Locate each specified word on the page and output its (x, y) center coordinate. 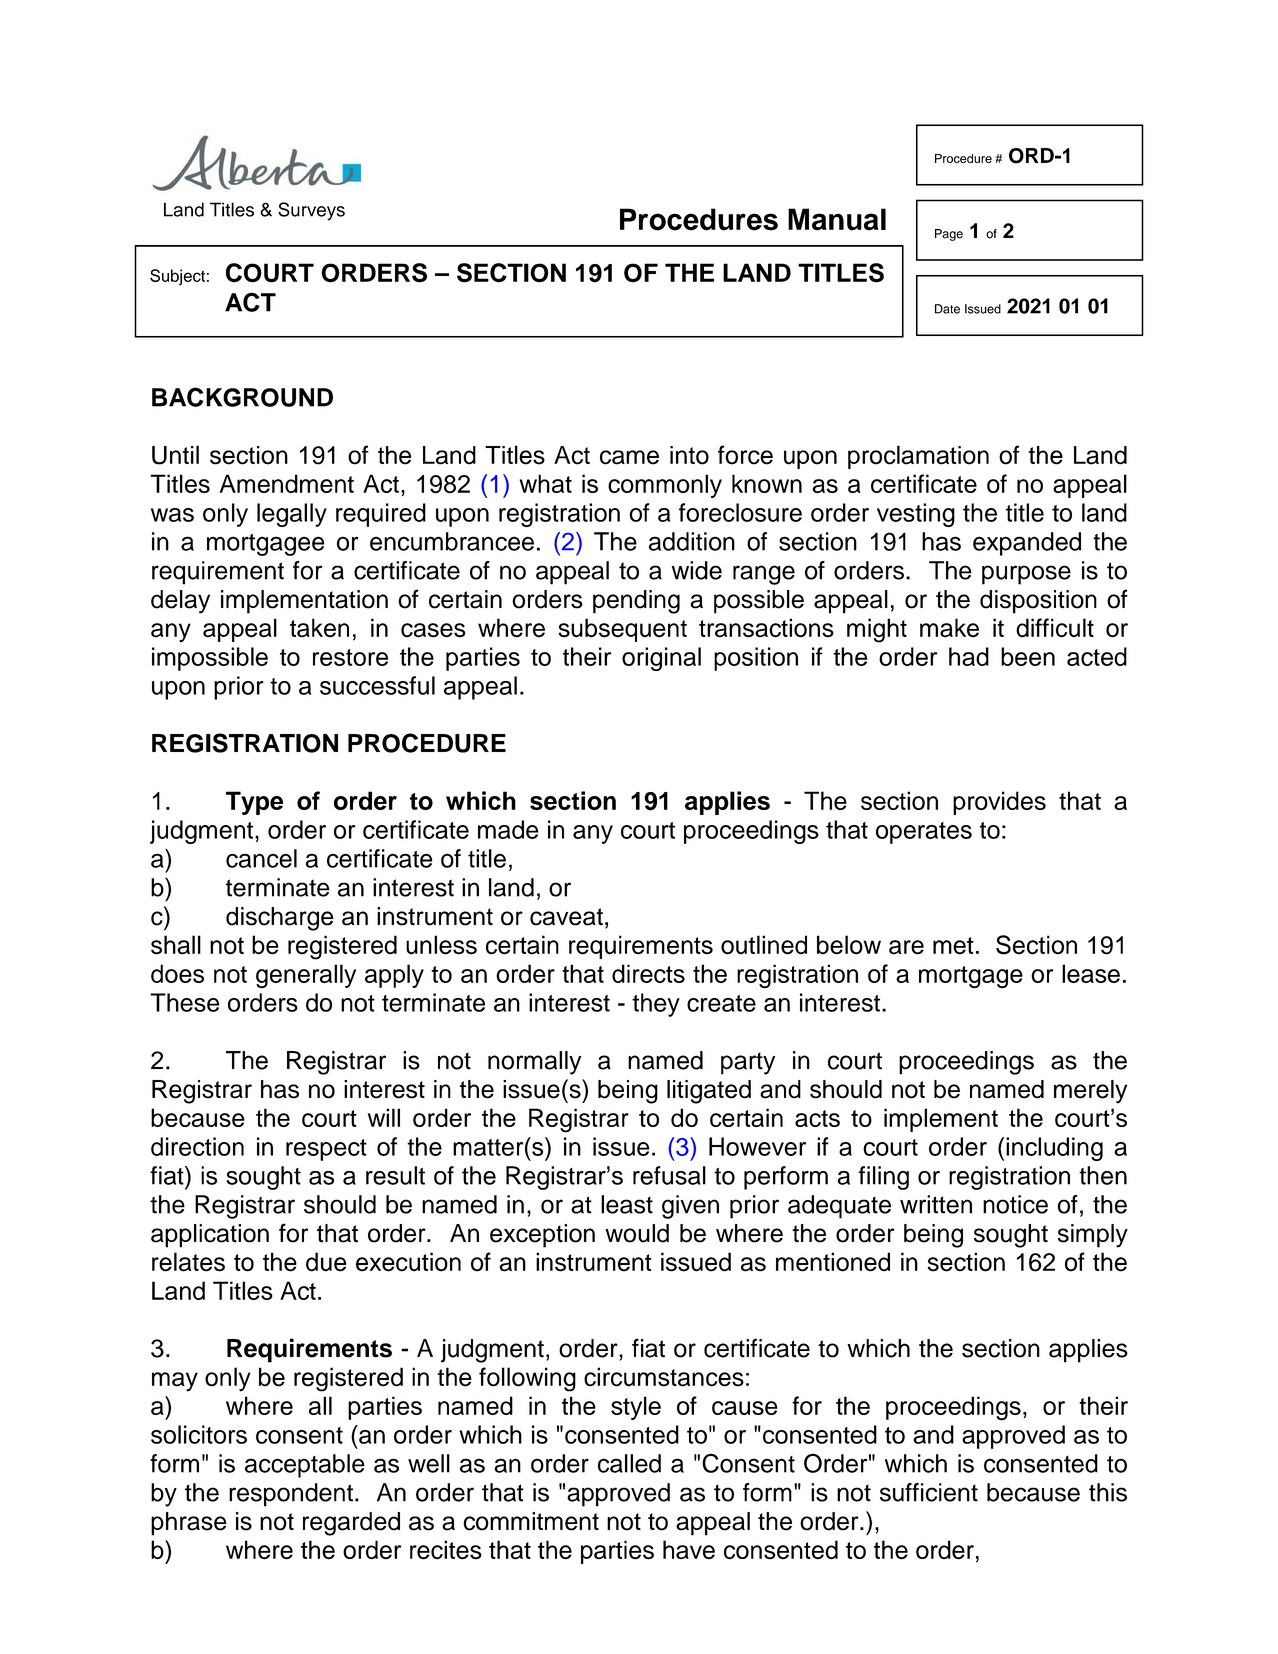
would (637, 1233)
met (953, 946)
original (661, 659)
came (629, 457)
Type (254, 803)
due (326, 1262)
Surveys (311, 211)
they (656, 1005)
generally (306, 976)
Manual (837, 219)
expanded (1027, 544)
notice (1015, 1204)
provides (999, 803)
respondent (291, 1495)
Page (949, 235)
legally (292, 515)
